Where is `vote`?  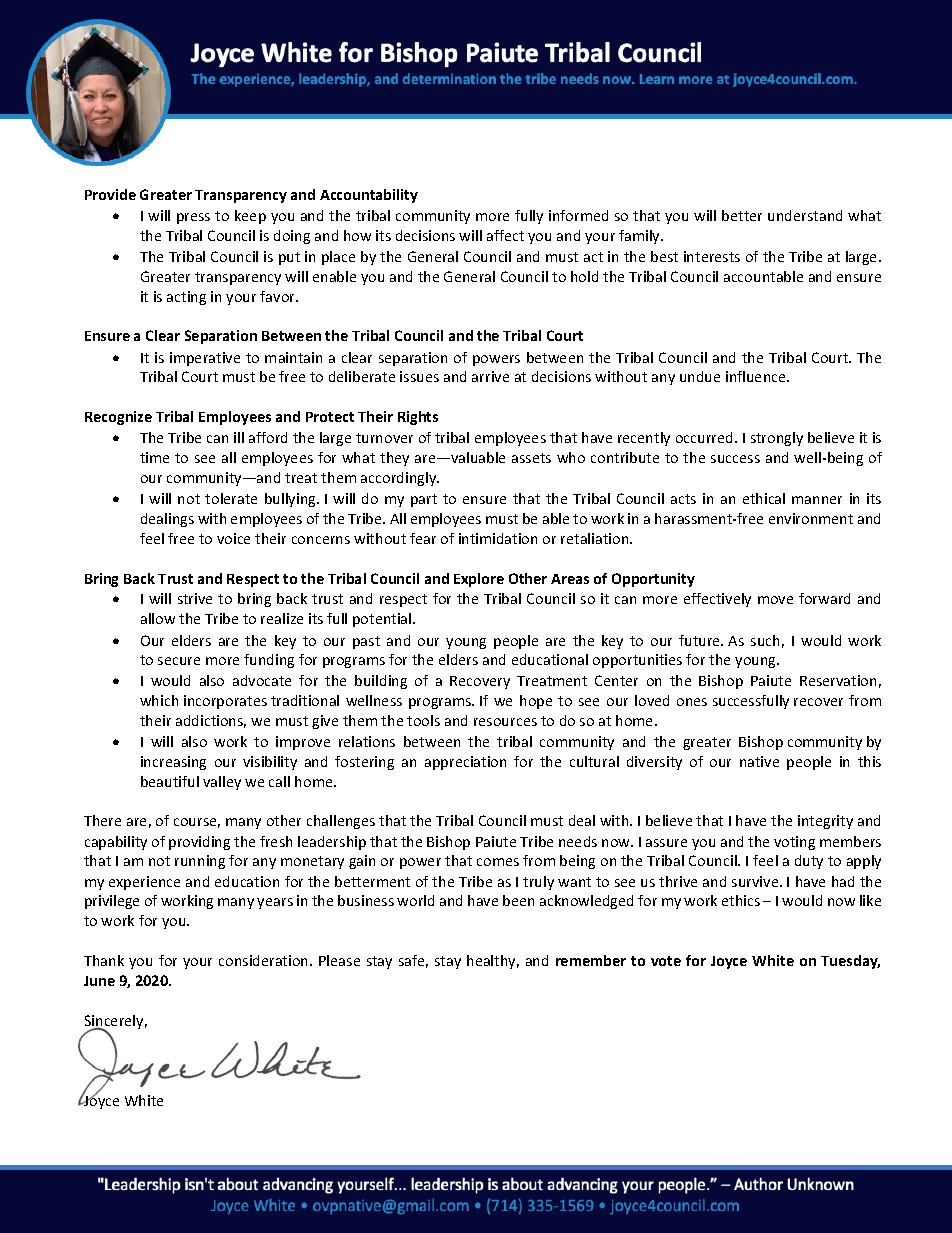
vote is located at coordinates (666, 961).
